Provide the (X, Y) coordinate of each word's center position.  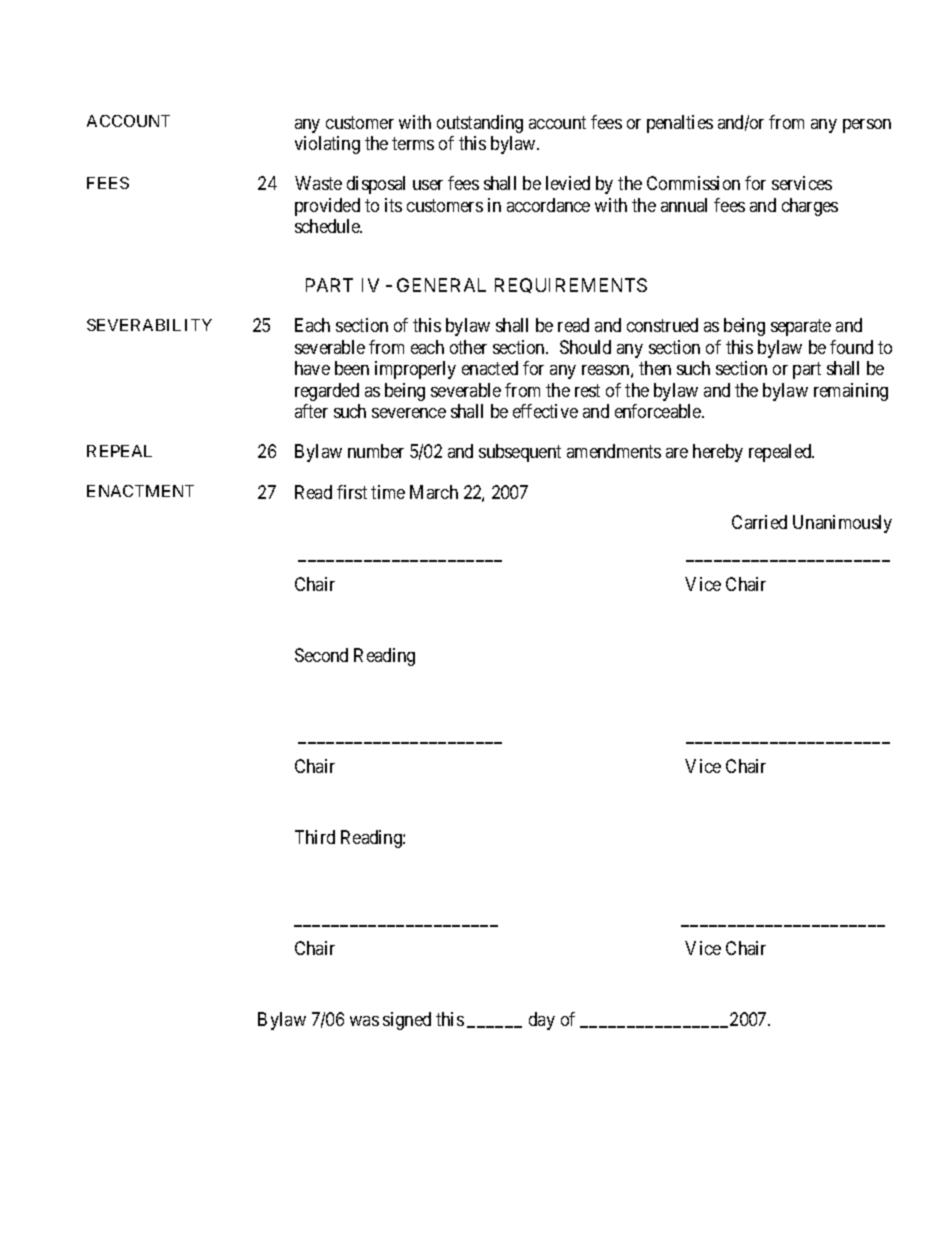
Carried (759, 522)
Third (315, 837)
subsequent (520, 453)
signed (407, 1021)
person (867, 126)
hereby (718, 453)
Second (321, 655)
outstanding (480, 124)
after (311, 411)
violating (327, 145)
